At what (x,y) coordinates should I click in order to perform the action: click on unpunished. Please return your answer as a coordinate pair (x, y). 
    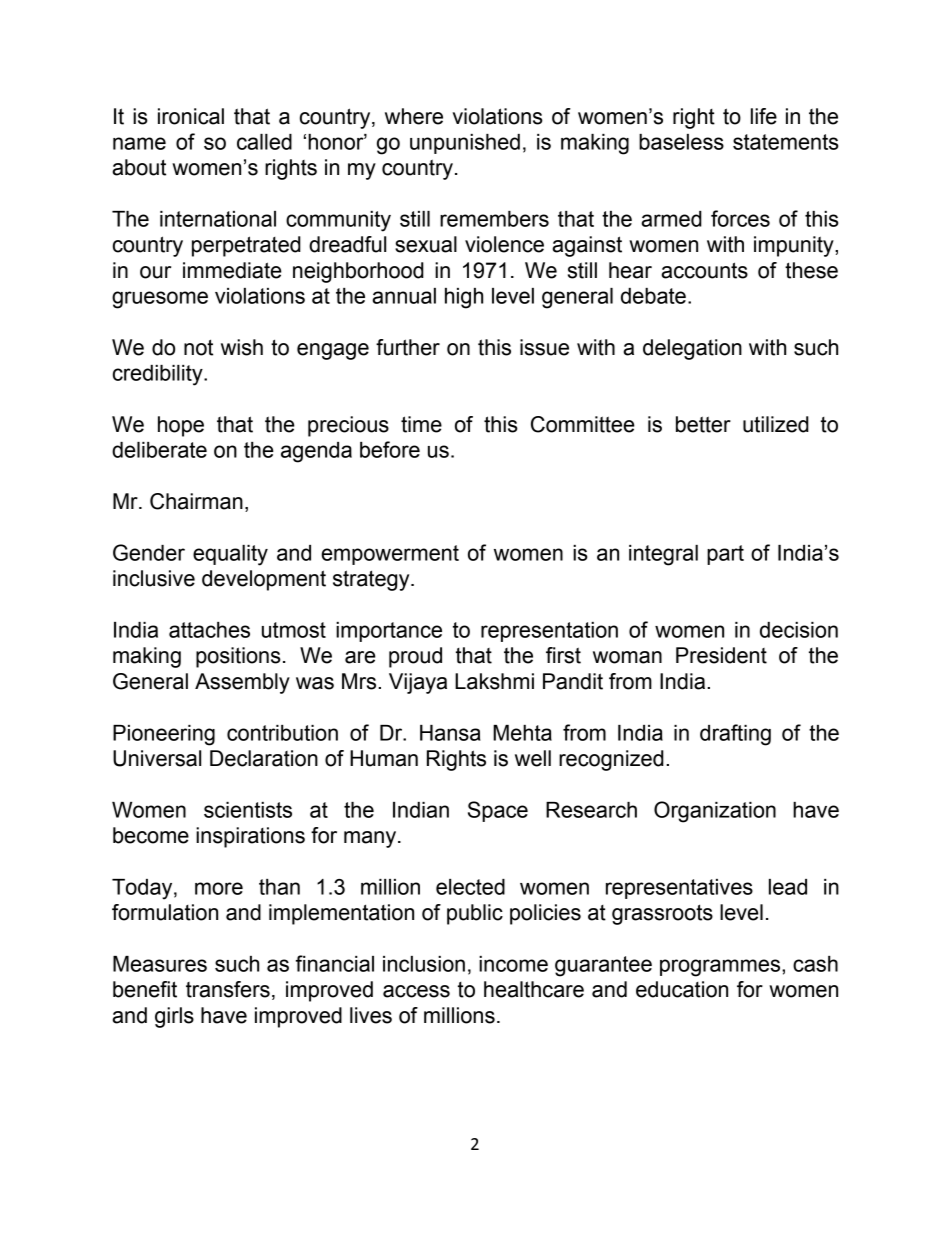
    Looking at the image, I should click on (465, 144).
